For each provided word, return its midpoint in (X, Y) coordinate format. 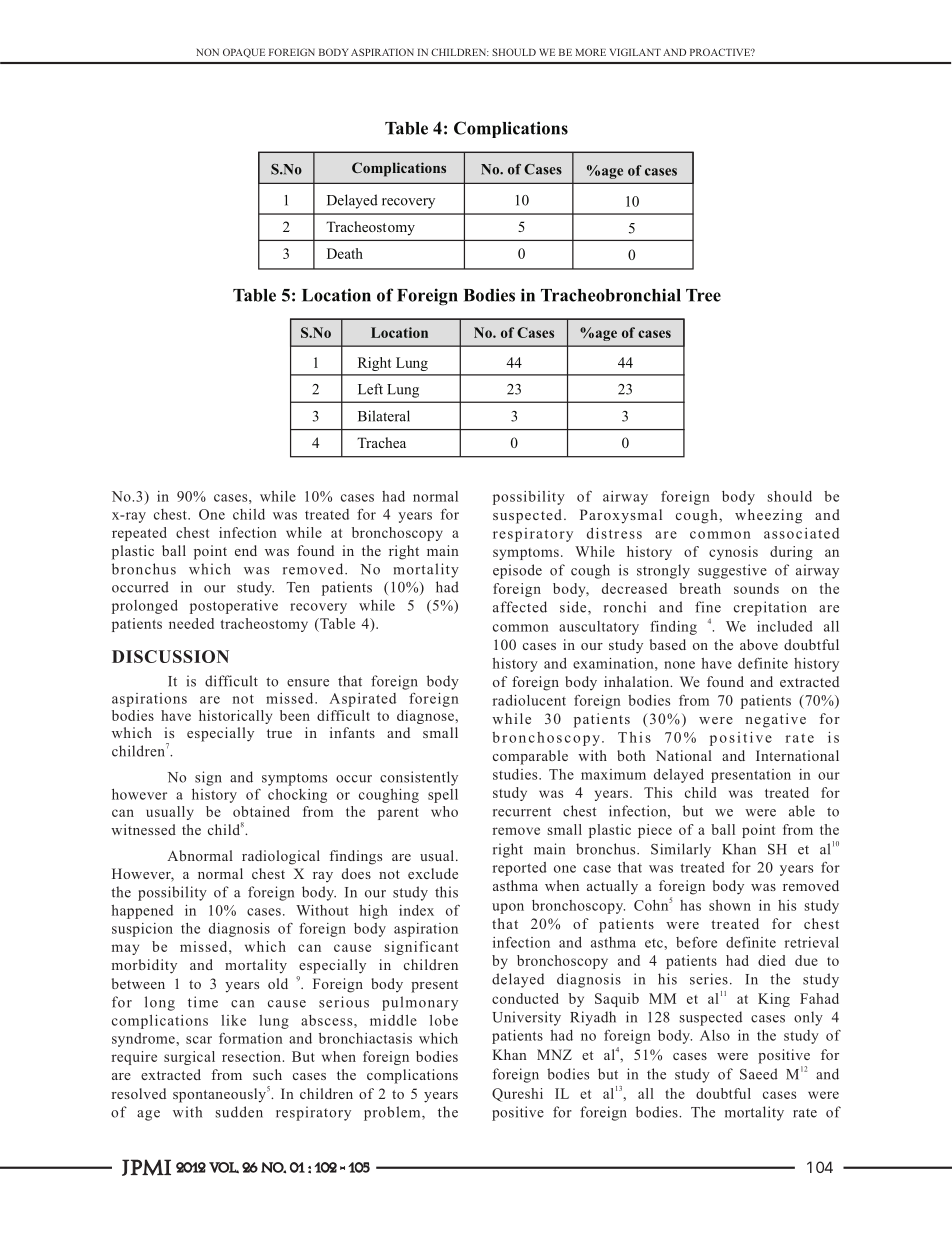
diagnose (426, 717)
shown (730, 905)
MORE (590, 52)
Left (370, 389)
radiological (281, 857)
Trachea (381, 442)
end (246, 550)
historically (235, 717)
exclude (433, 873)
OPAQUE (244, 53)
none (679, 665)
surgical (189, 1058)
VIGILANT (635, 52)
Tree (703, 295)
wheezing (768, 516)
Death (345, 253)
